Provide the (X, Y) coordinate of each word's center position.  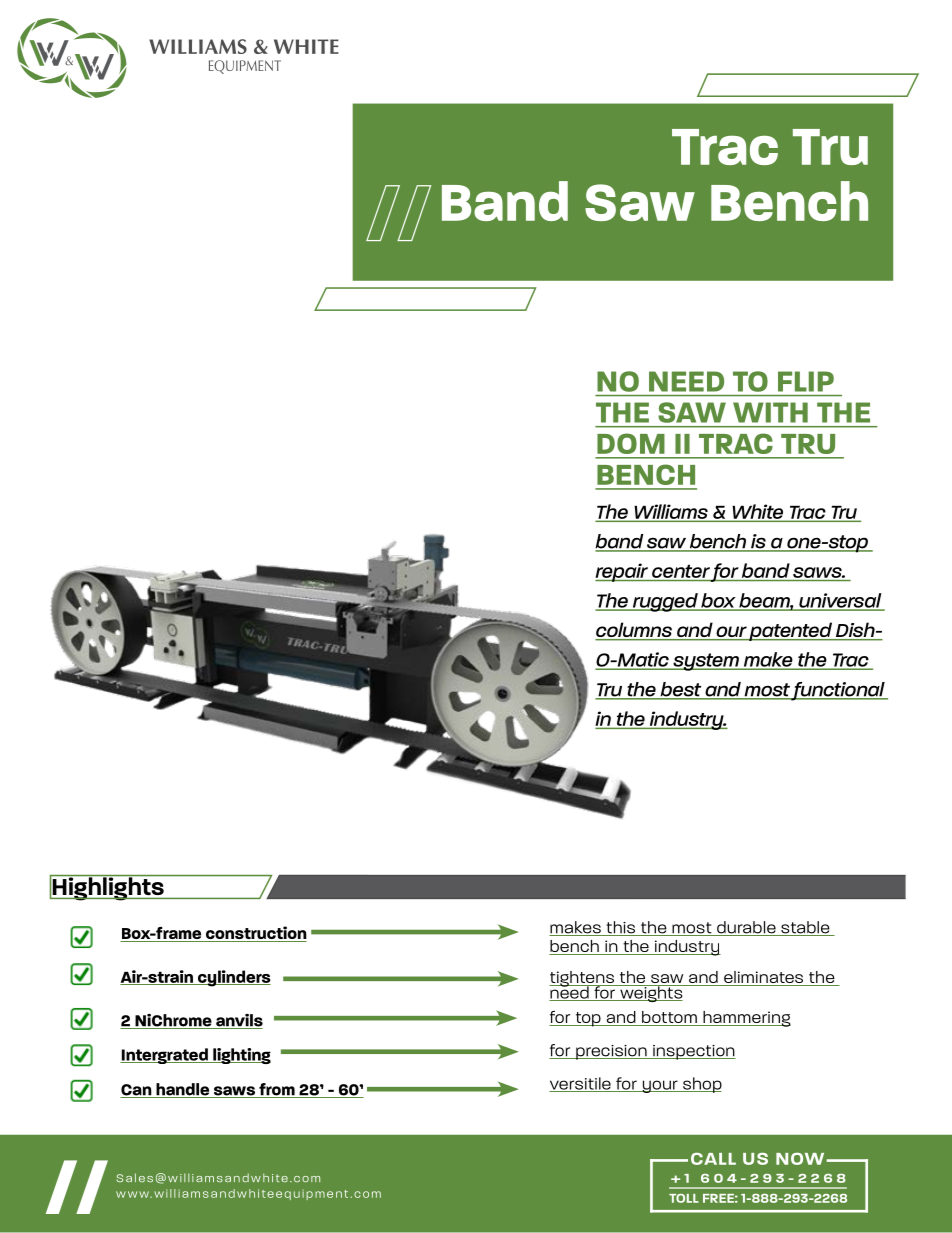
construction (255, 934)
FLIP (806, 382)
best (681, 690)
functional (838, 691)
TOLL (684, 1198)
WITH (770, 412)
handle (183, 1090)
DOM (631, 443)
